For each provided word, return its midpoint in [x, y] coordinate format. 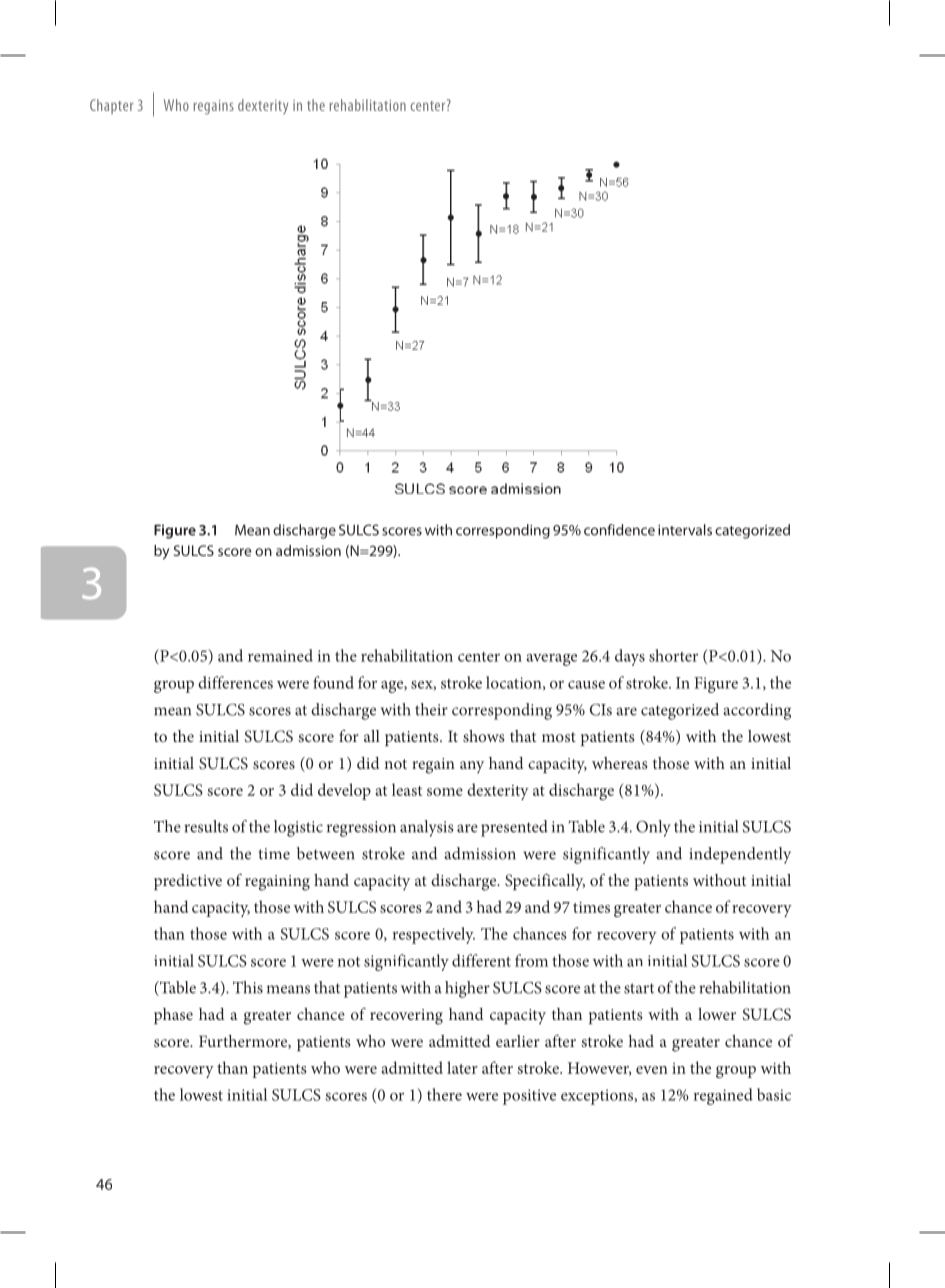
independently [740, 855]
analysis [427, 828]
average [551, 660]
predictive [188, 882]
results [206, 826]
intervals [685, 530]
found [333, 682]
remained [280, 655]
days [630, 657]
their [431, 709]
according [757, 711]
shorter [673, 655]
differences [235, 682]
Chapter [112, 106]
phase [173, 1016]
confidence [619, 530]
